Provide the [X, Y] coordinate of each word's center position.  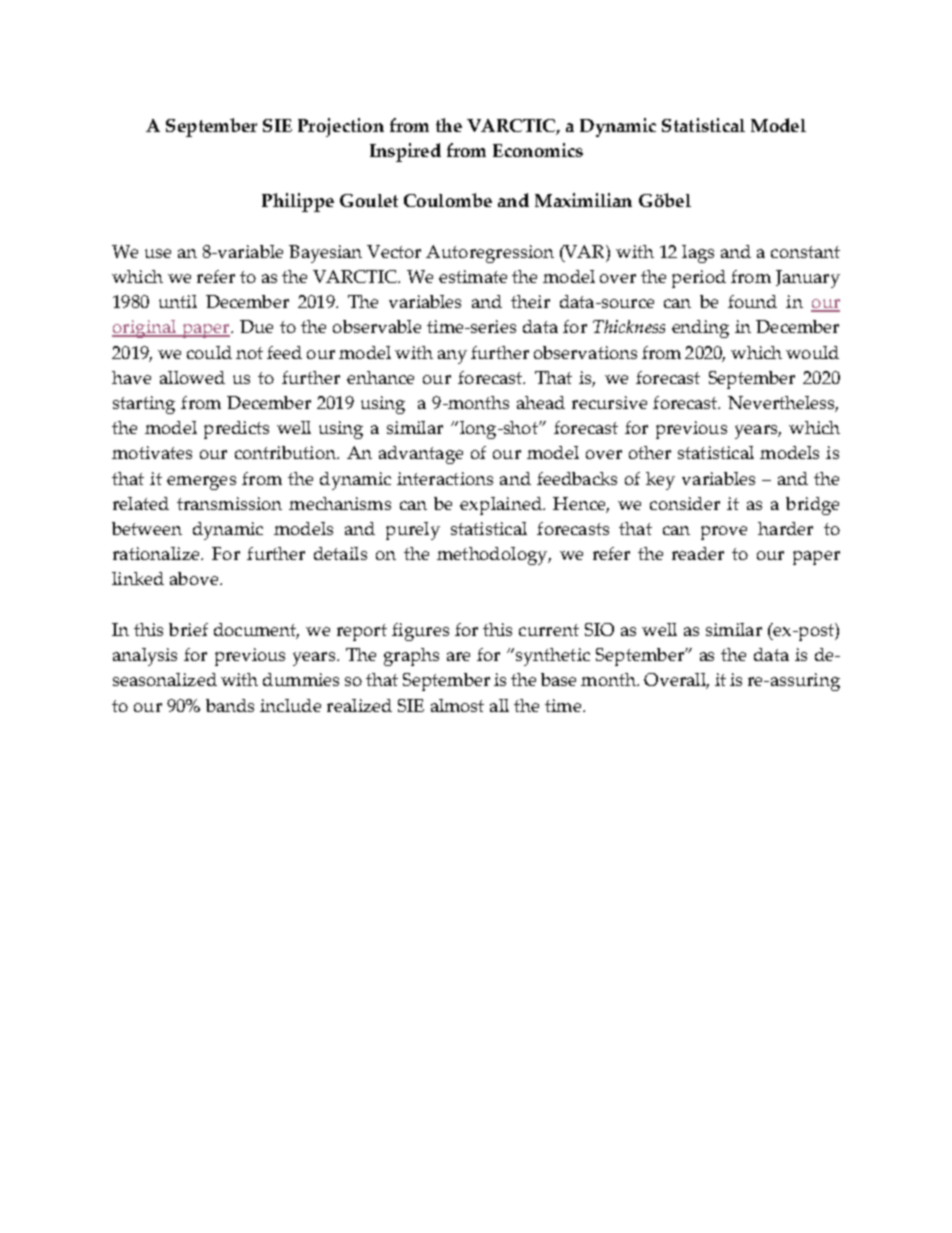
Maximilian [583, 200]
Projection [341, 127]
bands [230, 705]
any [452, 357]
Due [256, 326]
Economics [538, 150]
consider [685, 503]
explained [502, 506]
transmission [229, 503]
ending [700, 329]
